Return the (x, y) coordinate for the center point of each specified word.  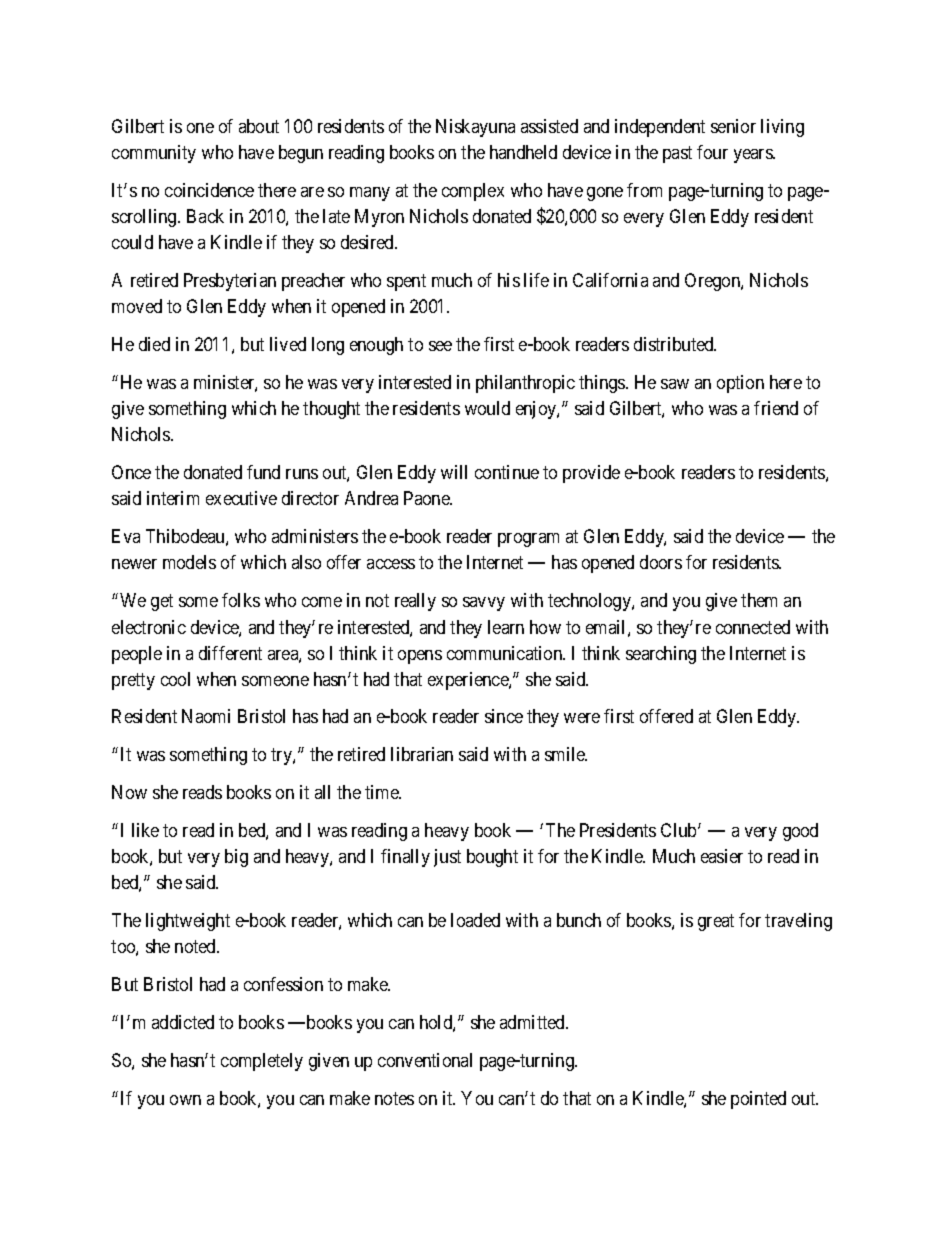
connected (753, 627)
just (447, 858)
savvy (484, 604)
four (712, 152)
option (740, 384)
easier (722, 856)
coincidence (209, 190)
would (487, 408)
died (154, 344)
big (236, 858)
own (185, 1100)
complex (473, 192)
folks (241, 600)
